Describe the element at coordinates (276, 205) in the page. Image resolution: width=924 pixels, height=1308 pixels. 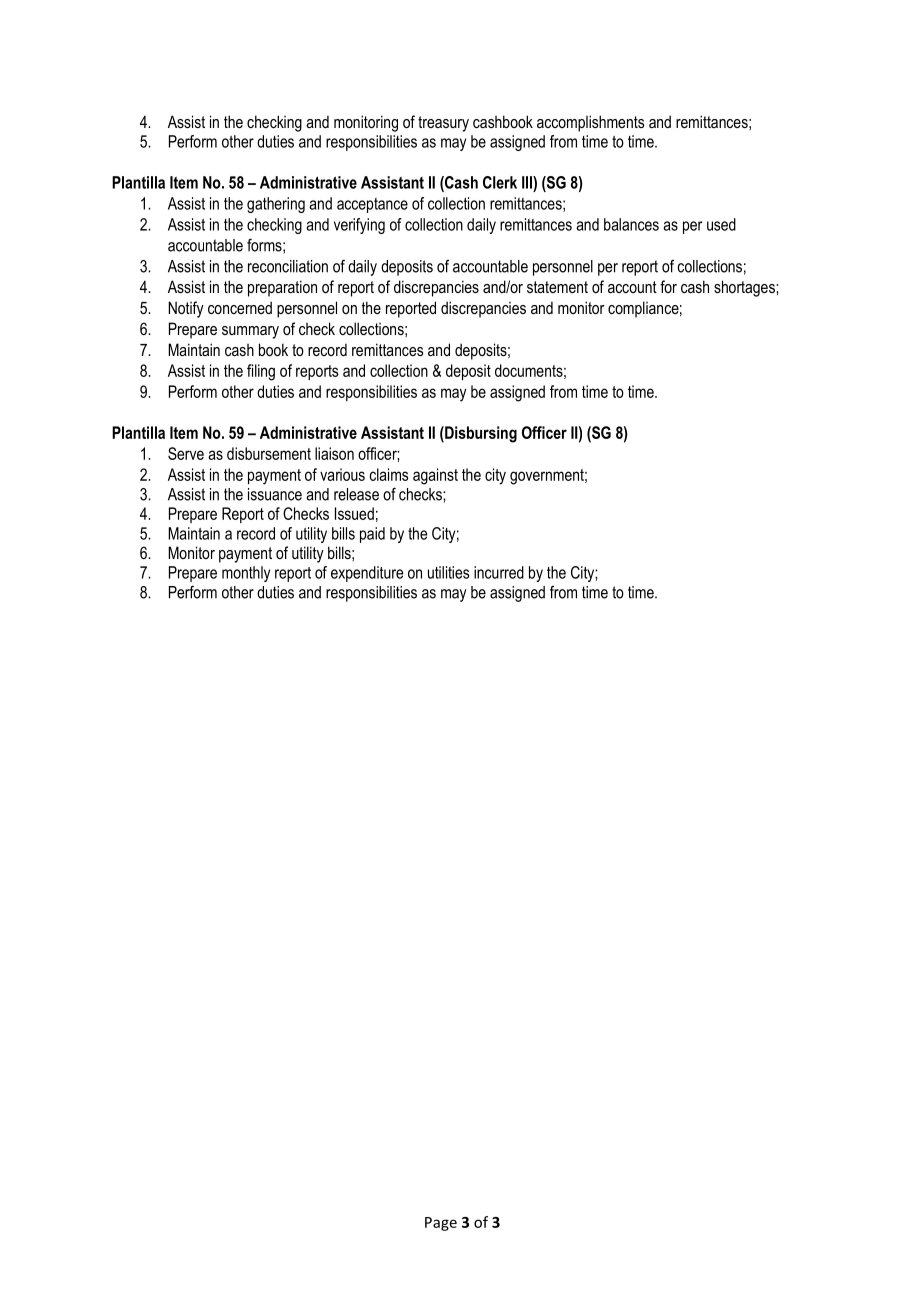
I see `gathering` at that location.
